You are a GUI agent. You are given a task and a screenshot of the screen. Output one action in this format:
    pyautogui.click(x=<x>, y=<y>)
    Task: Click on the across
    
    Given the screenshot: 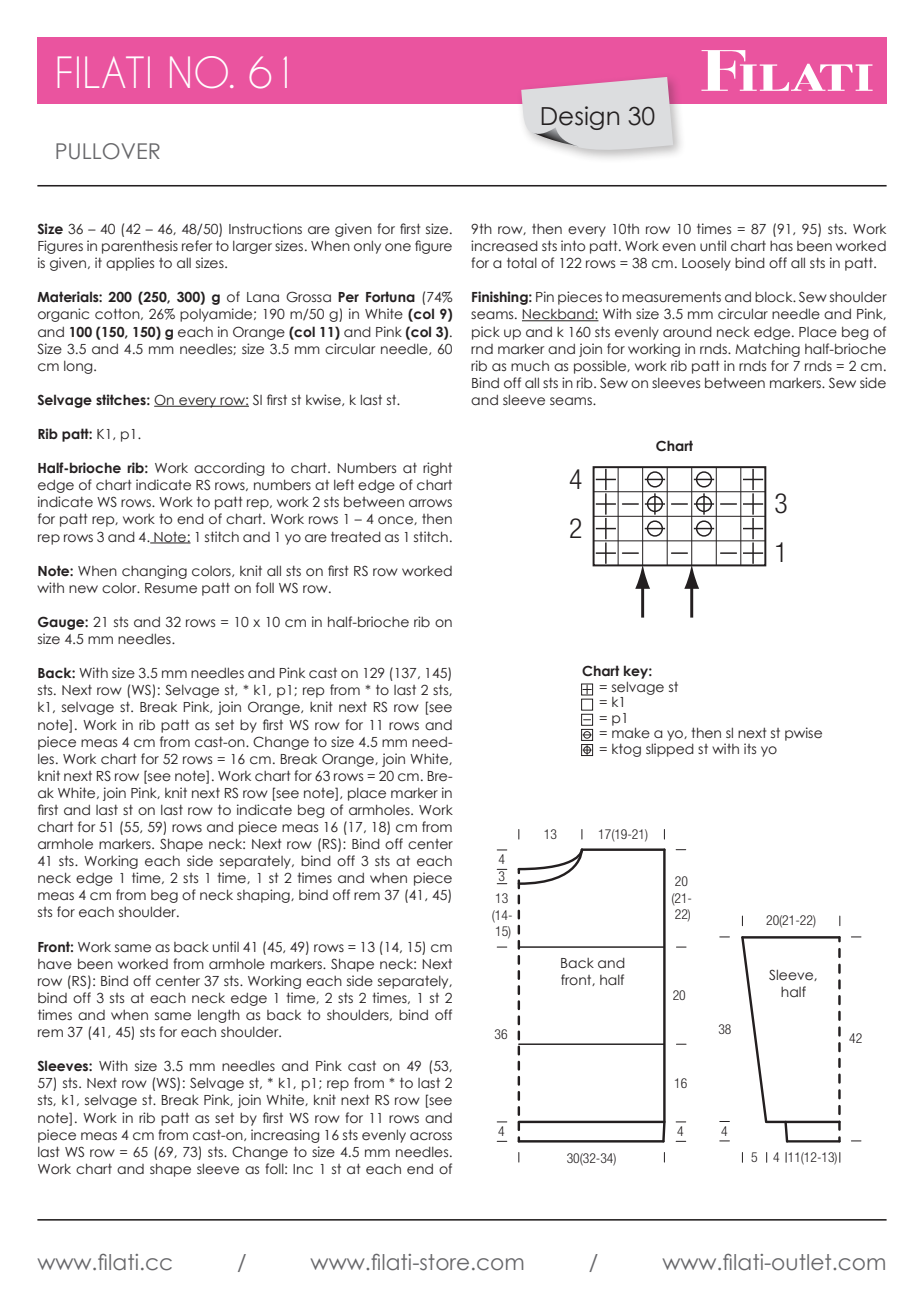 What is the action you would take?
    pyautogui.click(x=431, y=1136)
